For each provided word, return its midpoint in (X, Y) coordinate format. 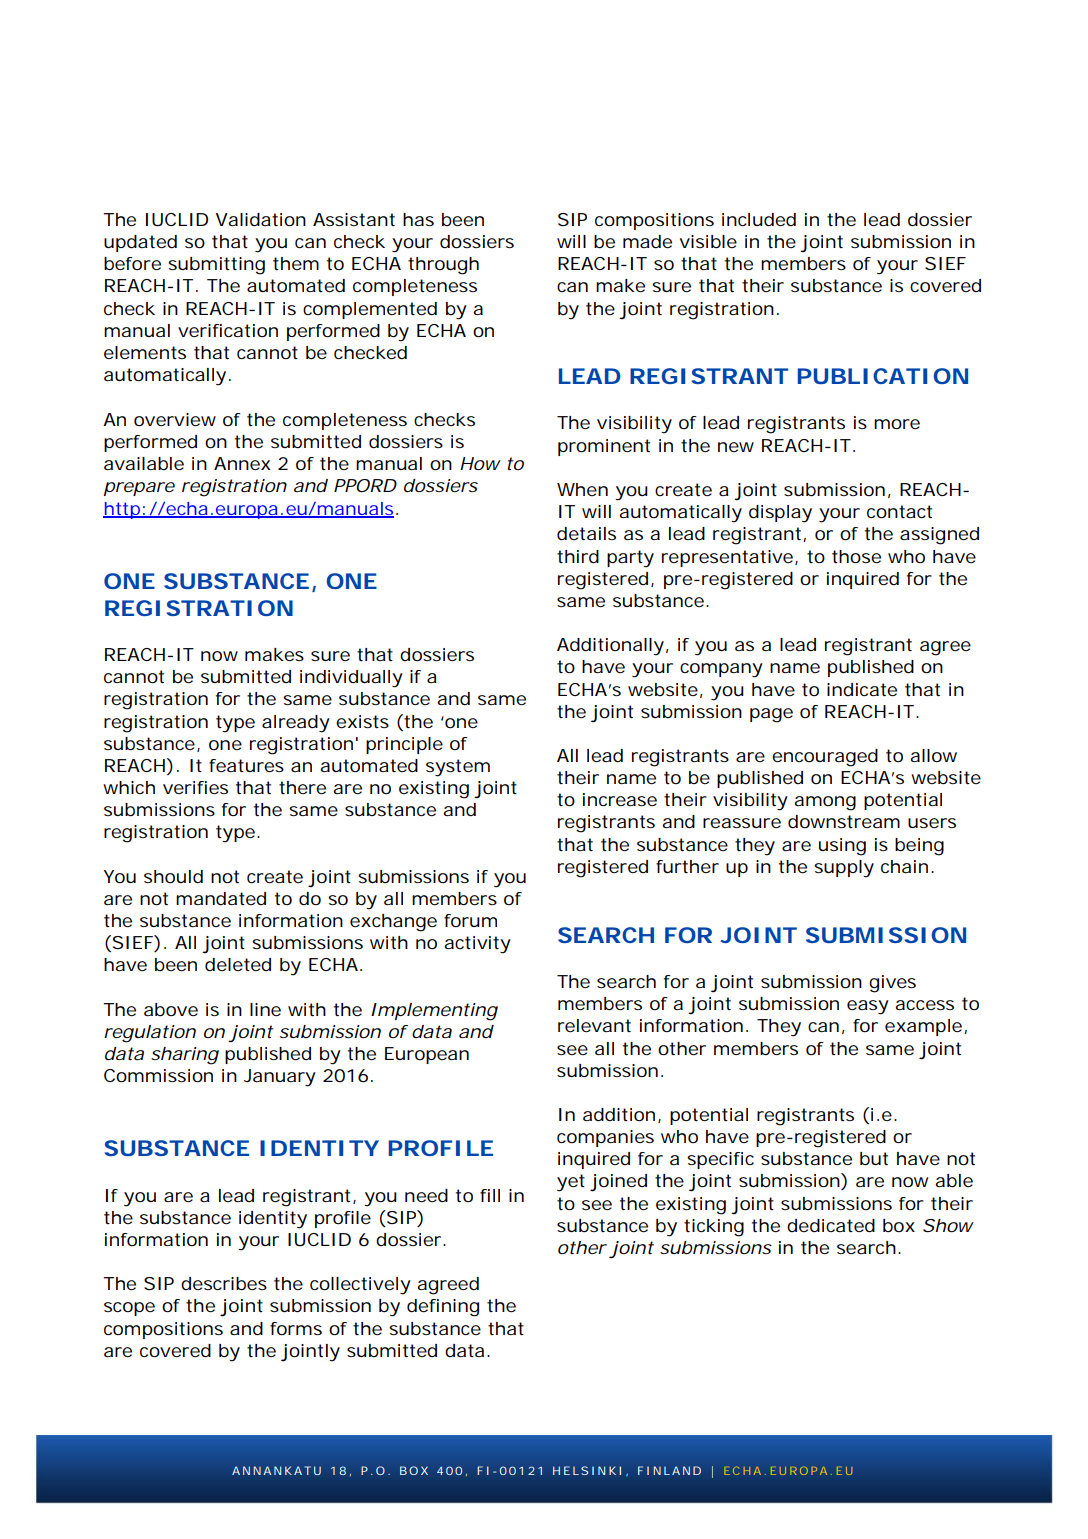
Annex (242, 463)
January (280, 1078)
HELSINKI (587, 1470)
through (443, 266)
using (842, 847)
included (759, 220)
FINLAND (669, 1470)
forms (296, 1328)
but (874, 1159)
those (856, 556)
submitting (216, 266)
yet (571, 1183)
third (578, 557)
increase (620, 799)
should (173, 877)
